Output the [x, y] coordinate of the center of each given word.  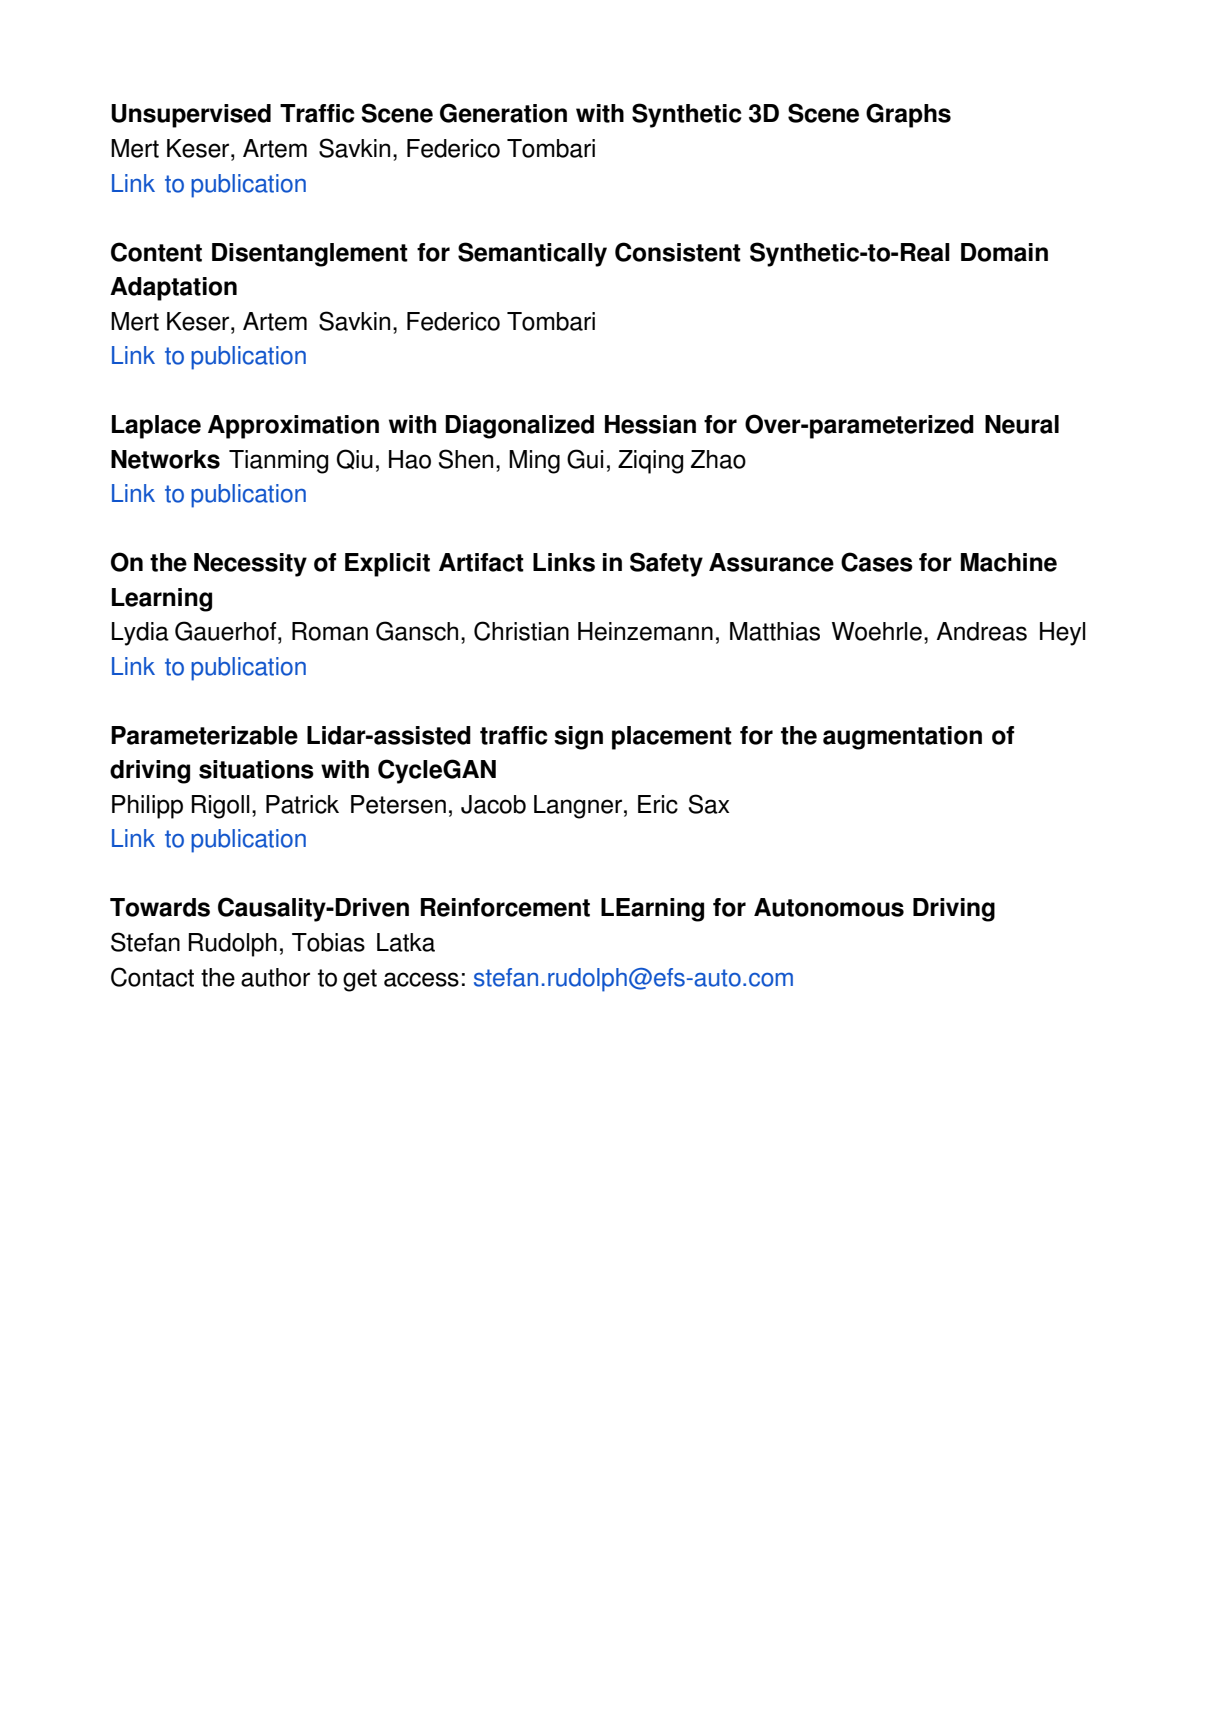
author [275, 977]
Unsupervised [191, 116]
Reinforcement [505, 907]
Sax [709, 804]
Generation [503, 113]
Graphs [908, 115]
